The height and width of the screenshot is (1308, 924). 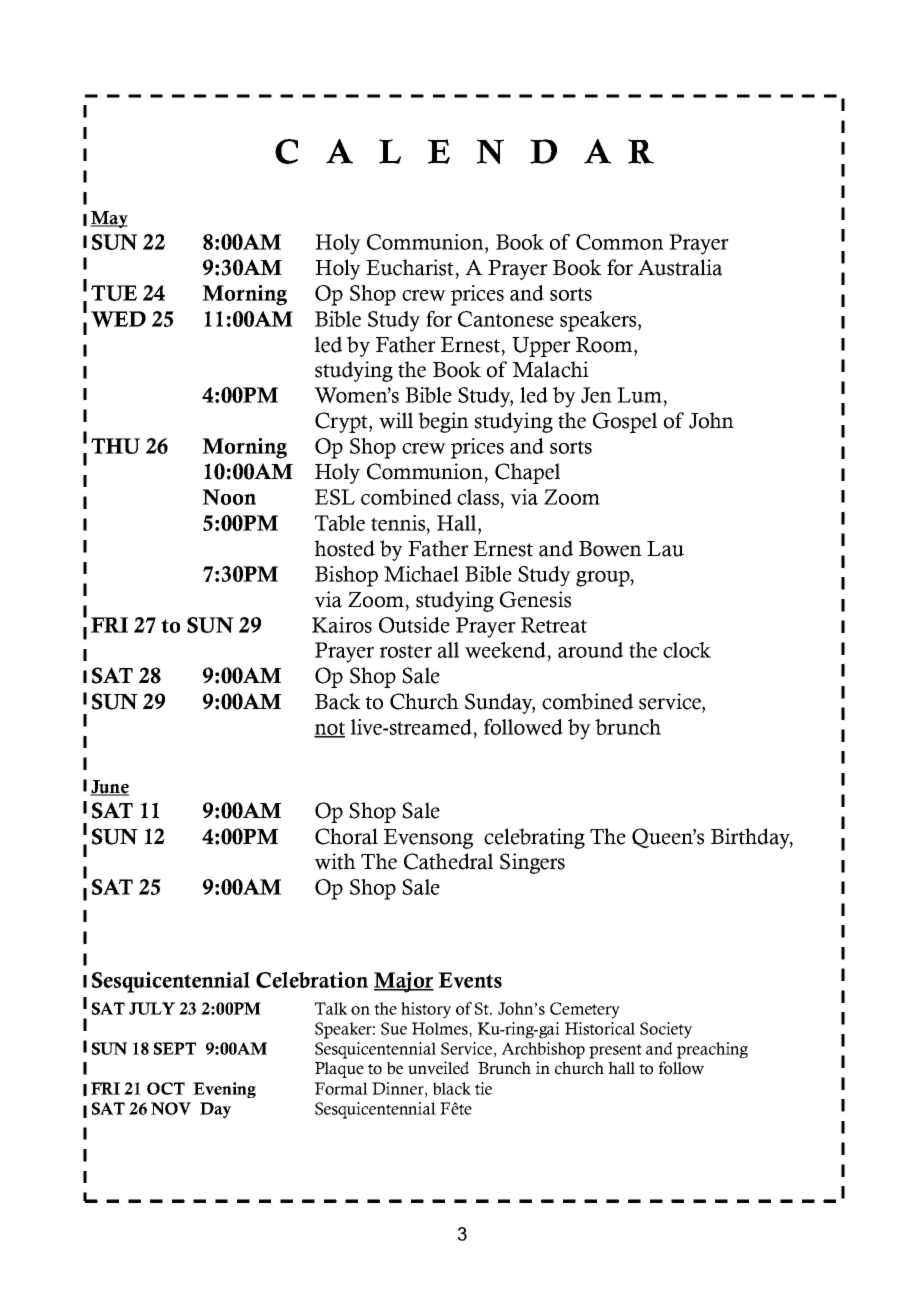 What do you see at coordinates (752, 838) in the screenshot?
I see `Birthday` at bounding box center [752, 838].
